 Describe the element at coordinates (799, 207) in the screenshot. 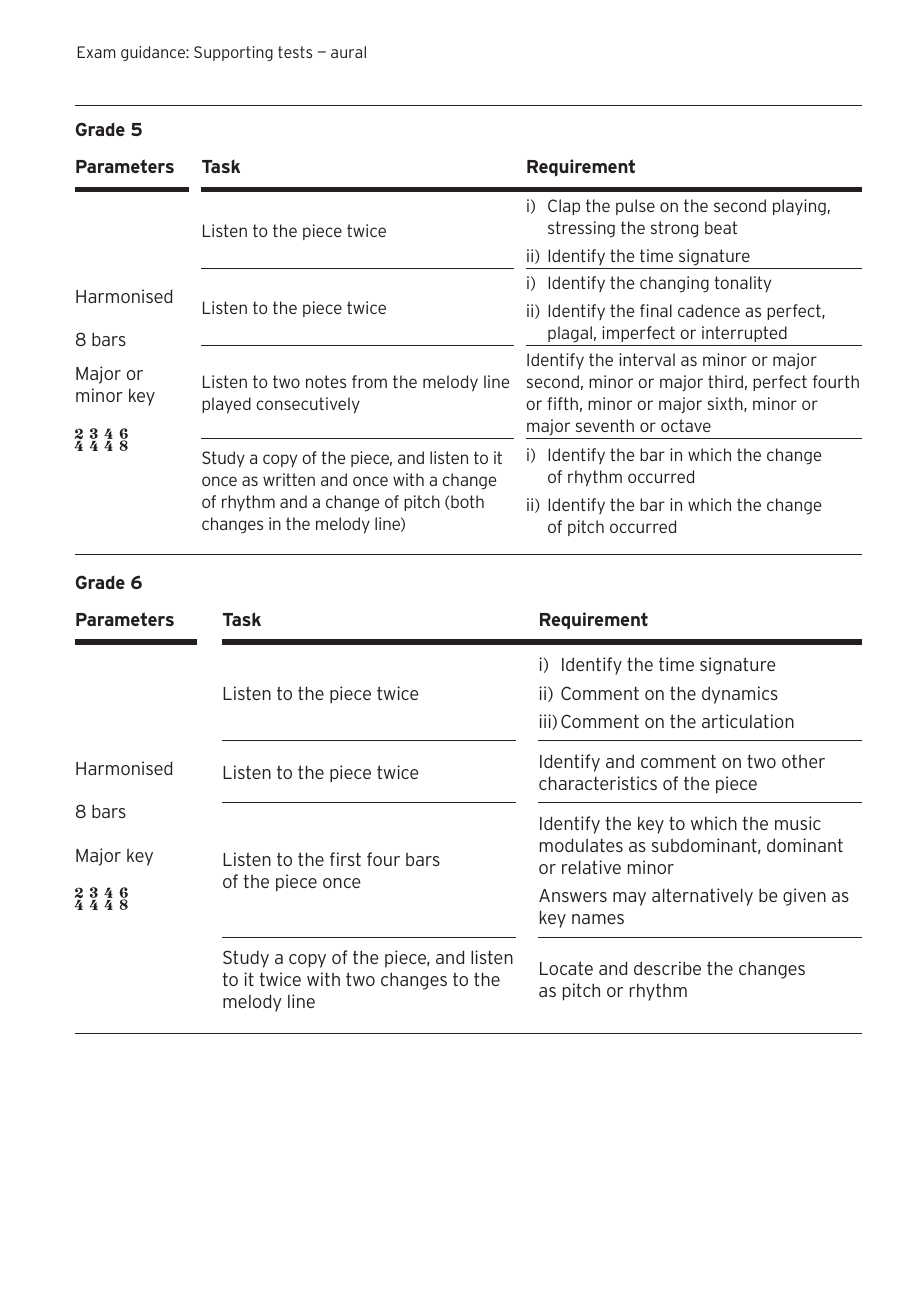

I see `playing` at that location.
